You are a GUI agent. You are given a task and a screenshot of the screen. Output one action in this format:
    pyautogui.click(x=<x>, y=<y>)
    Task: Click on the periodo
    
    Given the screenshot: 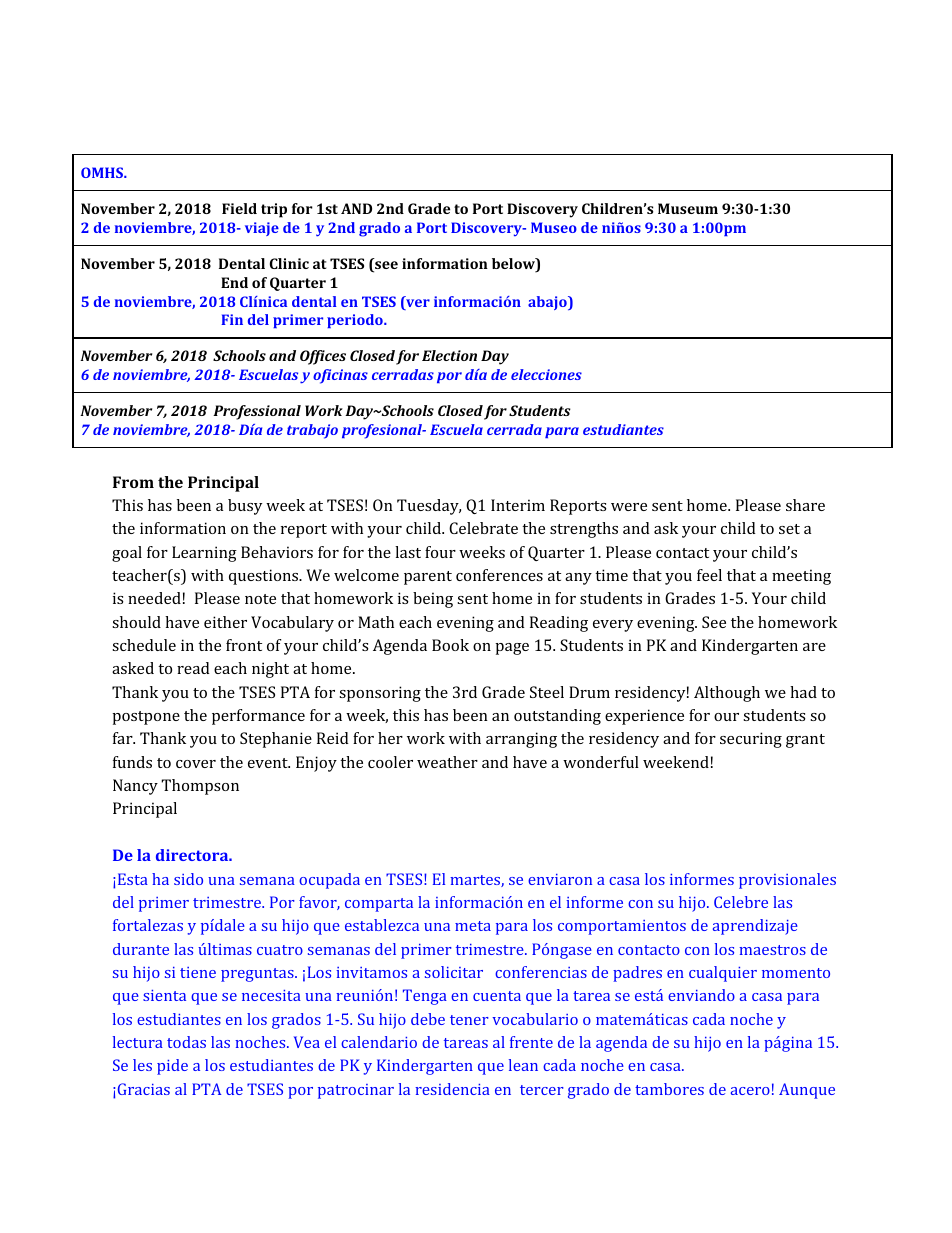 What is the action you would take?
    pyautogui.click(x=356, y=321)
